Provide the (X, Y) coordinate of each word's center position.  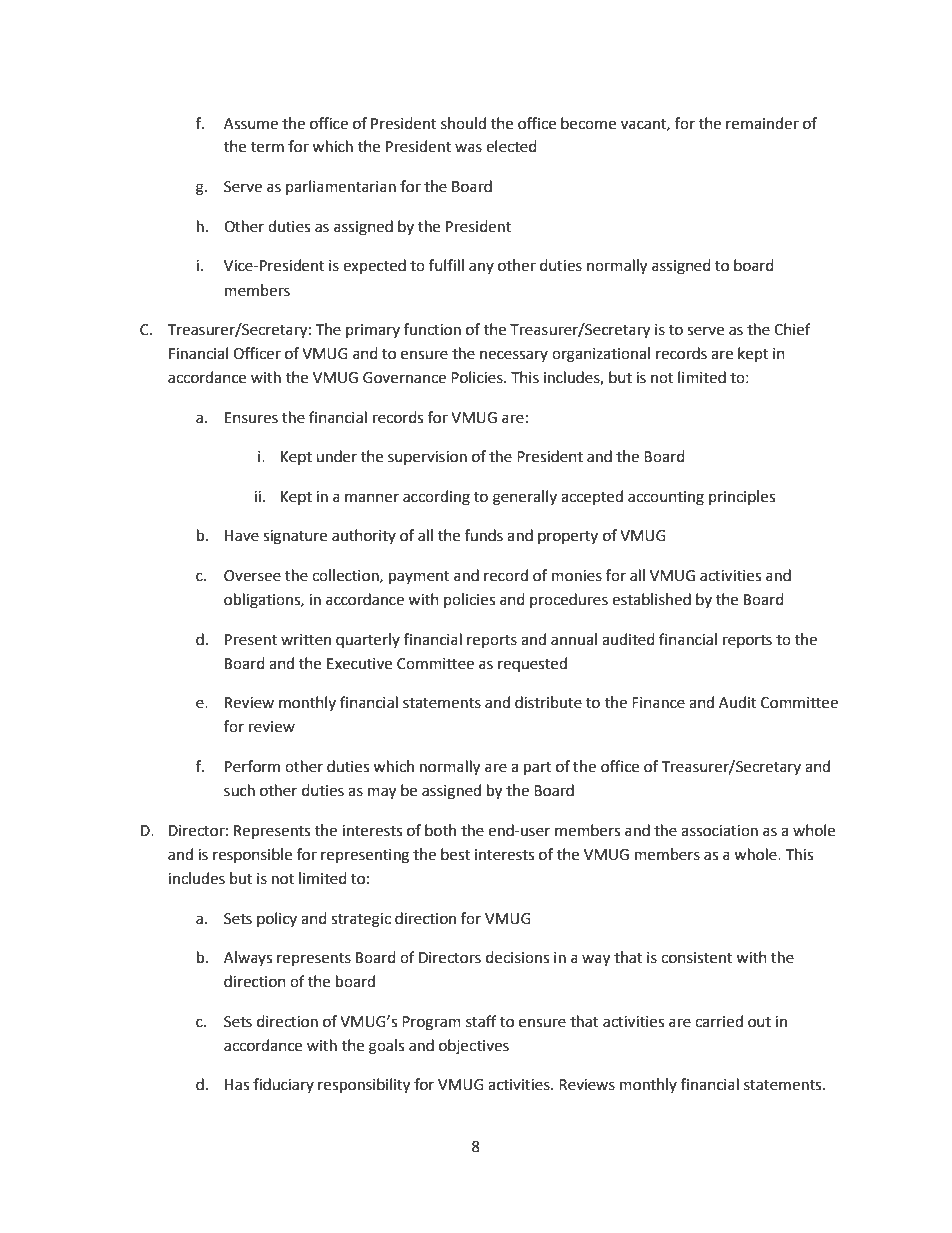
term (267, 147)
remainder (762, 123)
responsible (252, 855)
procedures (569, 600)
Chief (792, 329)
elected (511, 146)
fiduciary (283, 1085)
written (306, 640)
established (651, 599)
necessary (514, 356)
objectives (474, 1046)
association (719, 831)
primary (373, 331)
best (455, 854)
